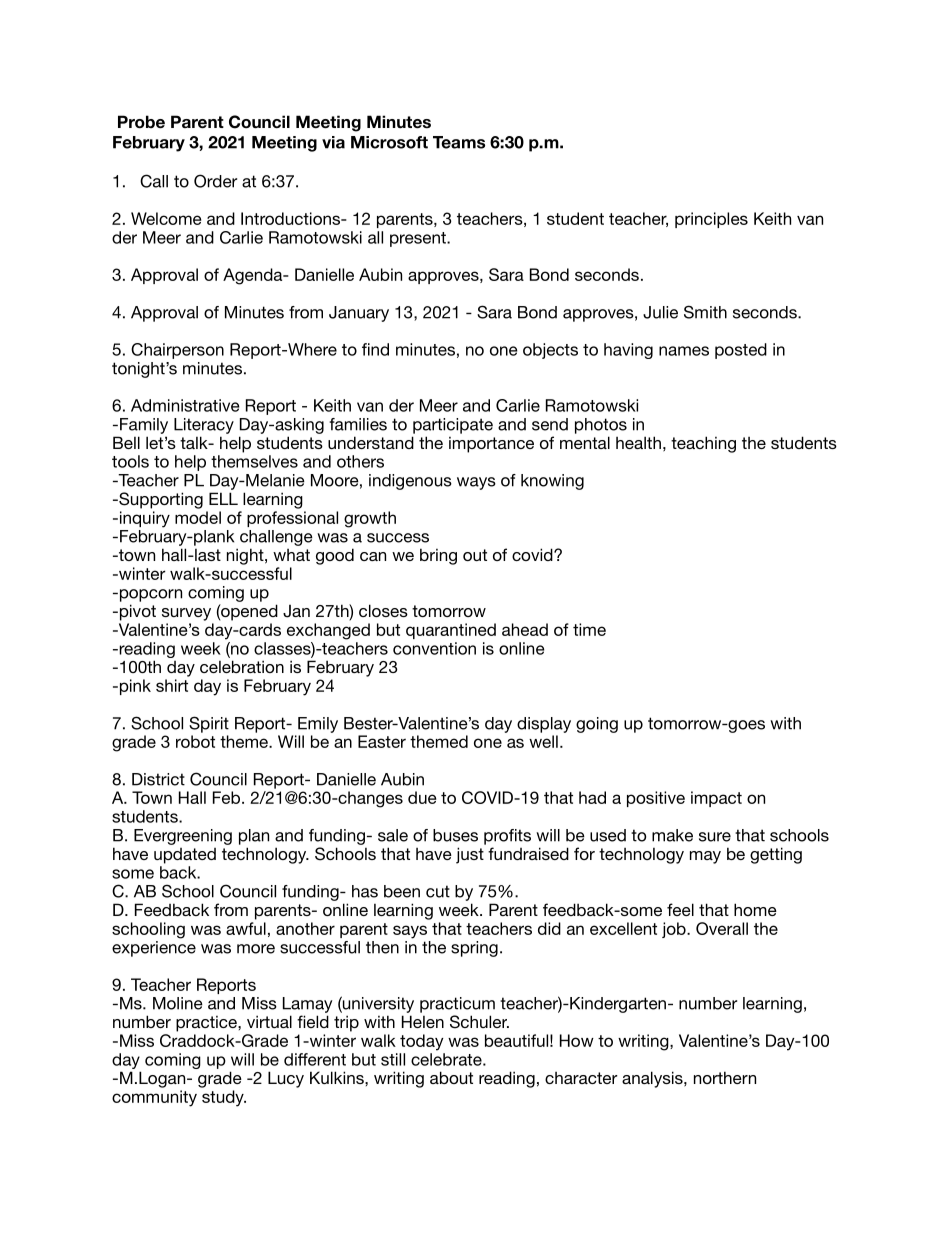 The height and width of the screenshot is (1233, 952). What do you see at coordinates (215, 181) in the screenshot?
I see `Order` at bounding box center [215, 181].
